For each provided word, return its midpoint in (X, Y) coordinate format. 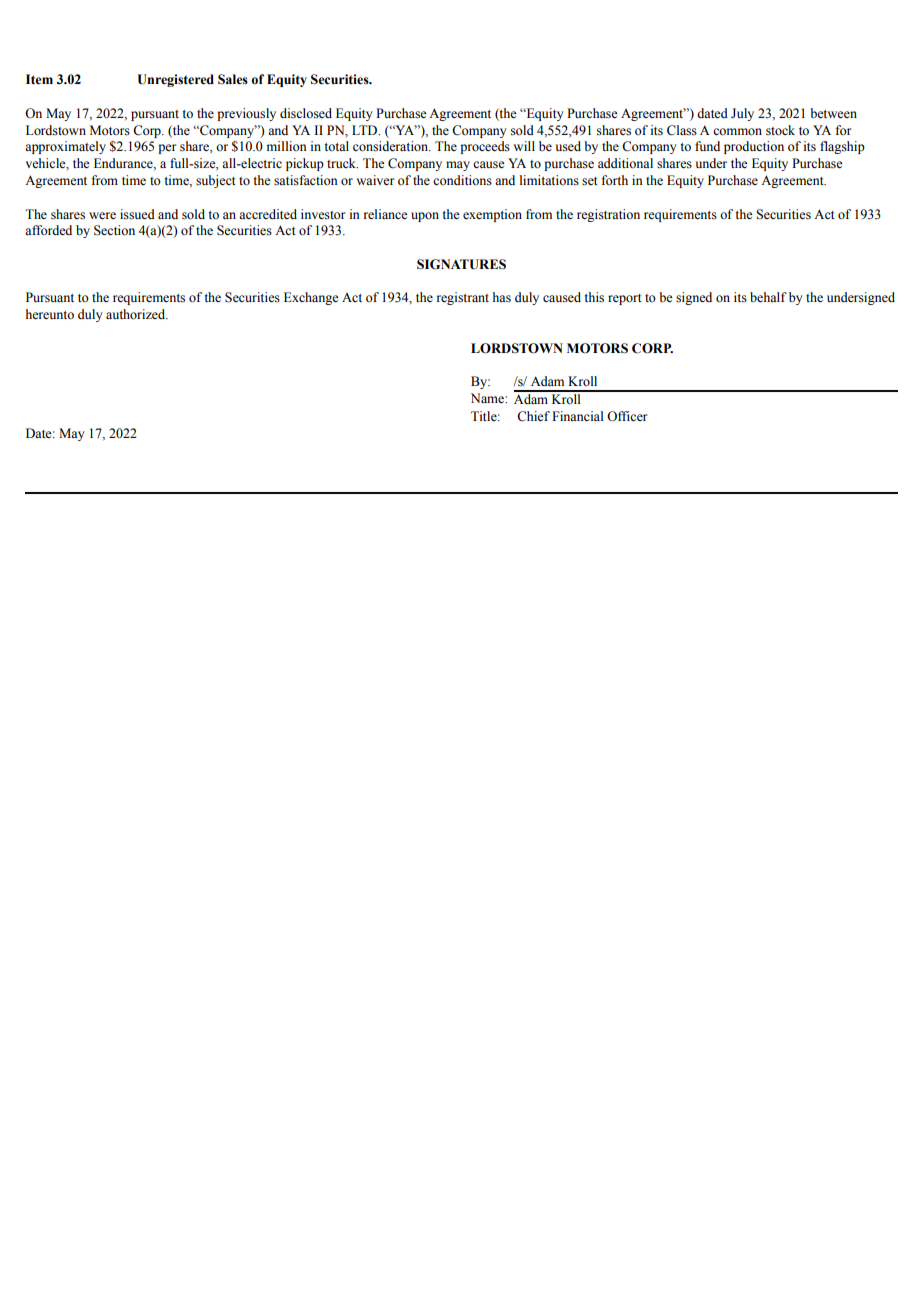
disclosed (306, 113)
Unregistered (176, 80)
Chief (533, 416)
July (742, 114)
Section (114, 230)
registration (608, 215)
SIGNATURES (461, 264)
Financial (578, 416)
